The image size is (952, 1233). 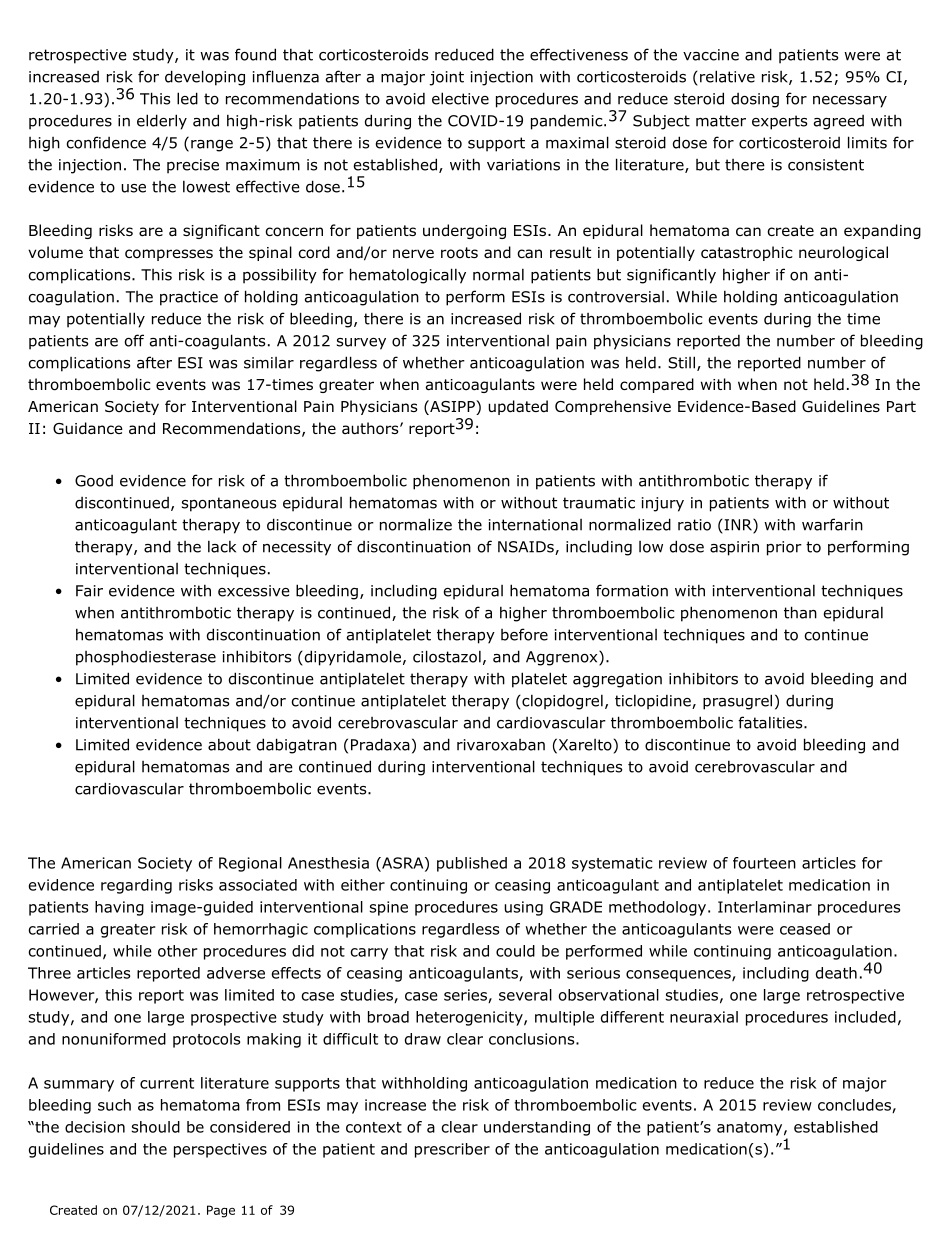 I want to click on published, so click(x=472, y=864).
